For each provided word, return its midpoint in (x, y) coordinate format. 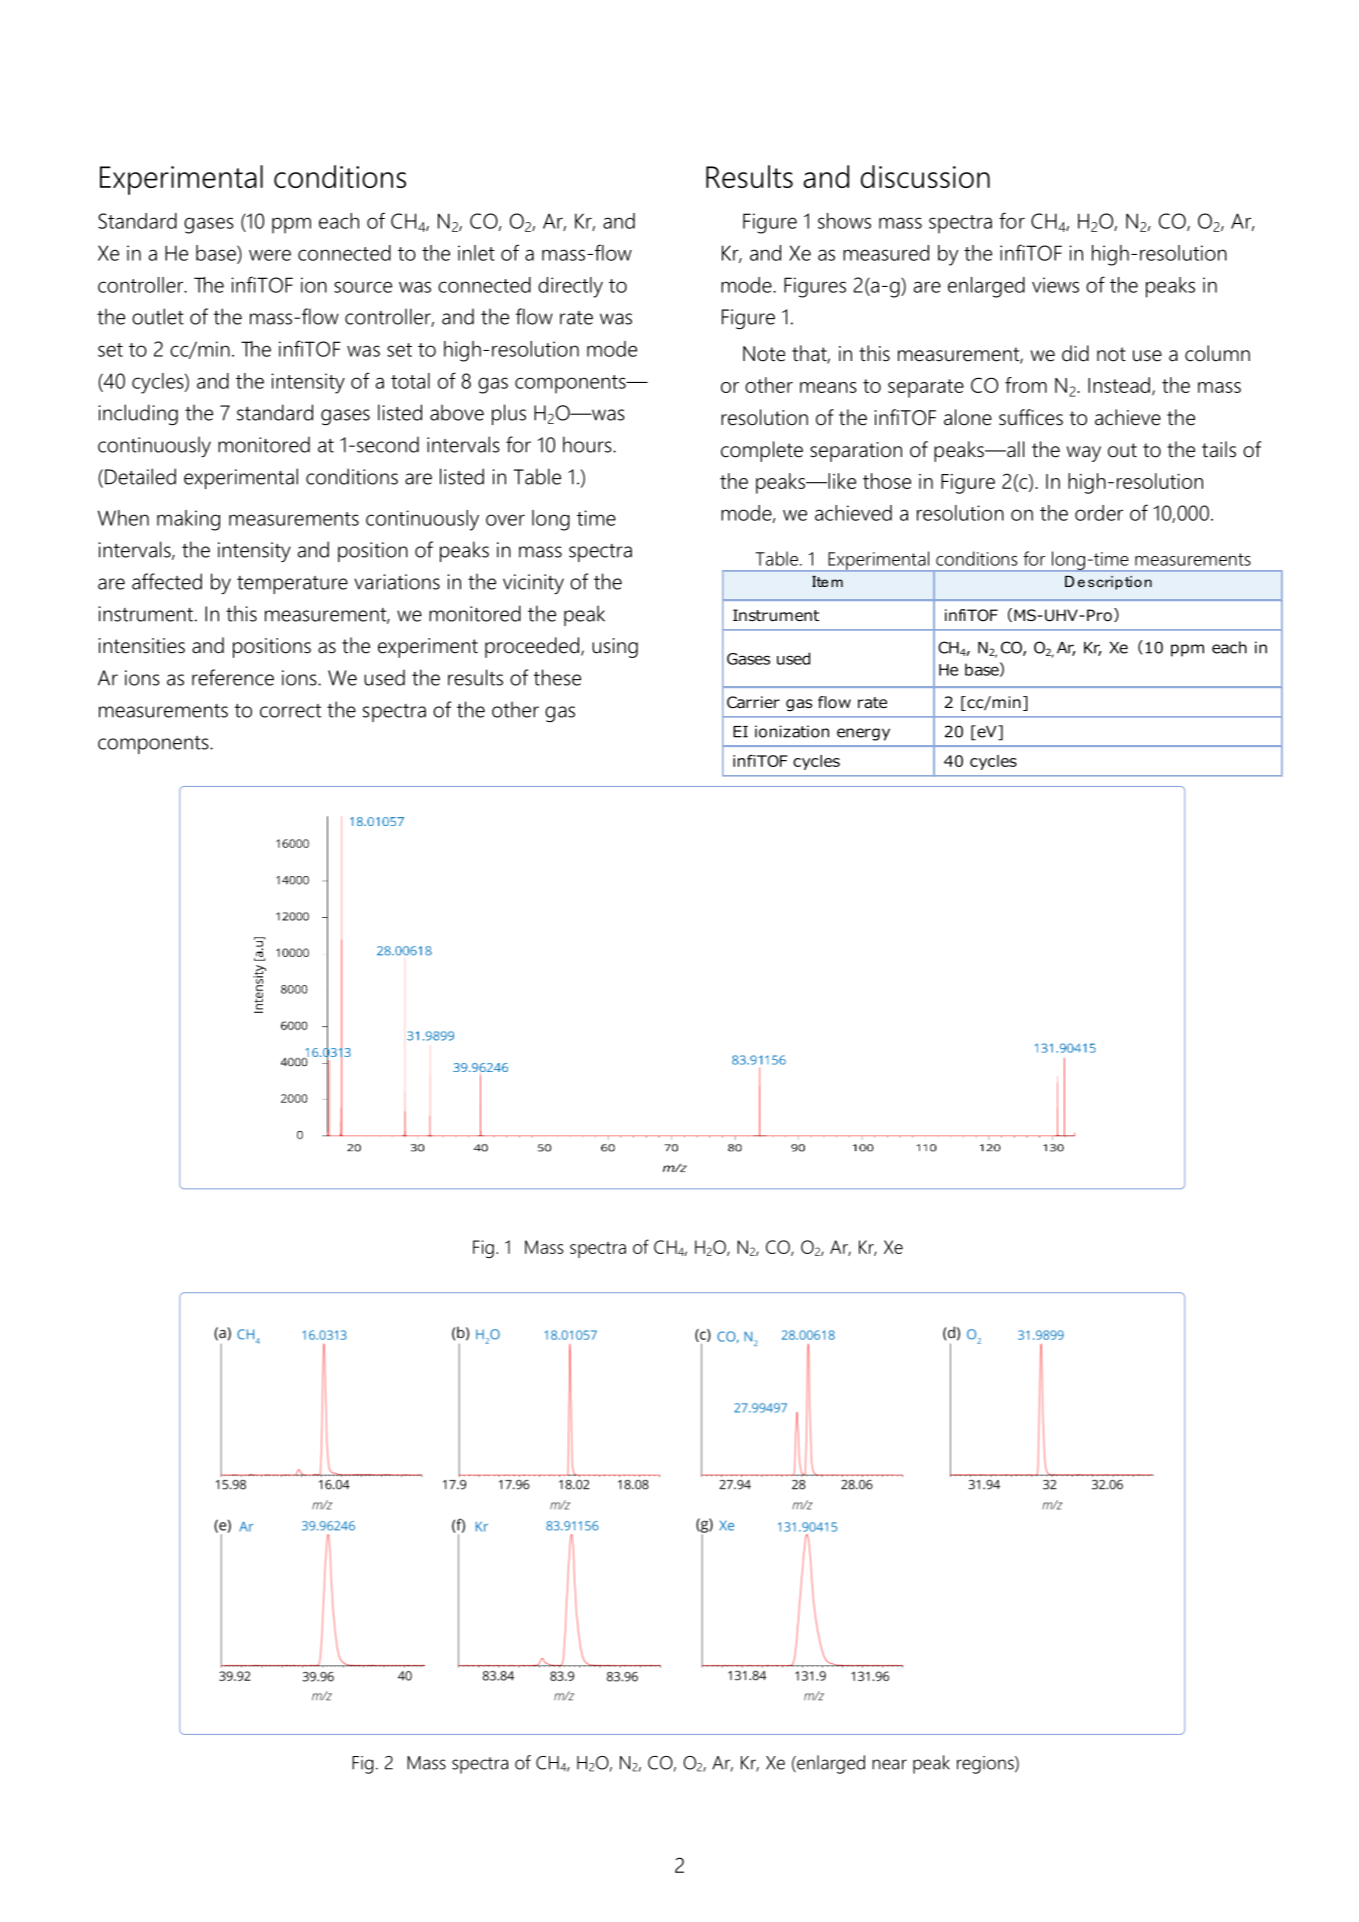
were (270, 255)
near (889, 1764)
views (1055, 285)
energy (863, 734)
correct (290, 711)
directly (570, 287)
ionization (792, 731)
